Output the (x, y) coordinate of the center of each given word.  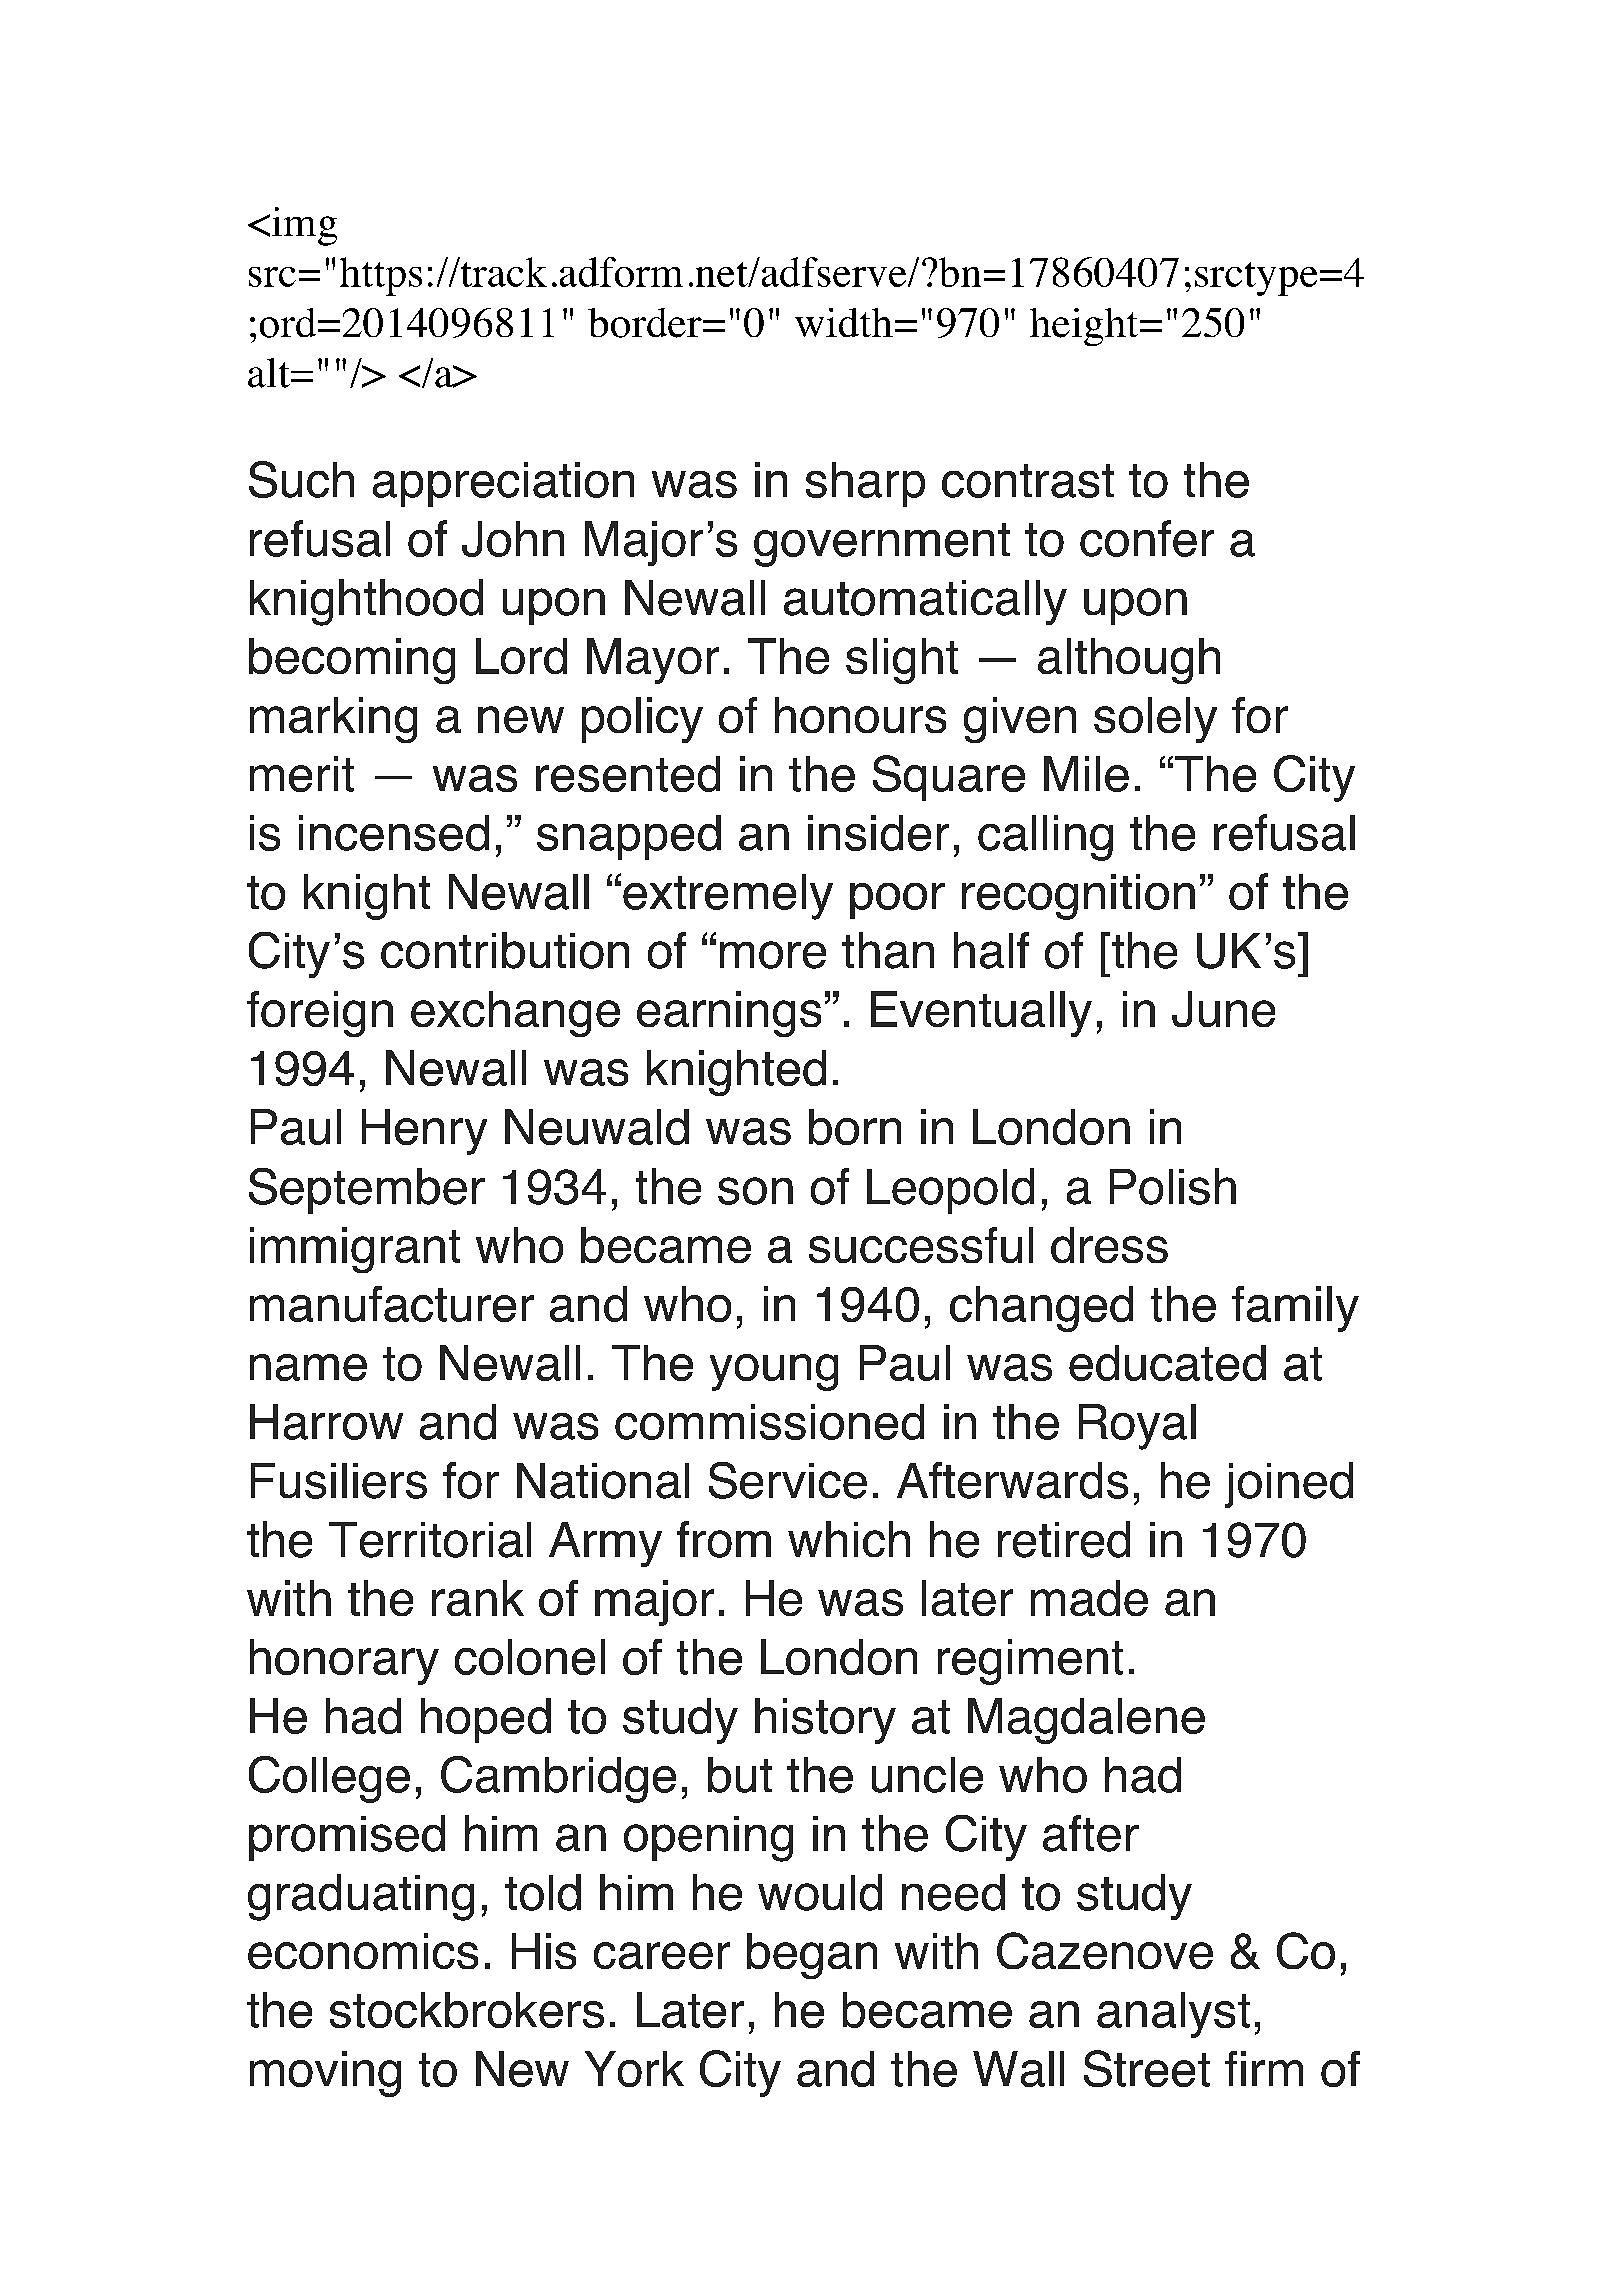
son (755, 1191)
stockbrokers (467, 2010)
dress (1109, 1245)
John (513, 539)
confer (1147, 538)
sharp (865, 484)
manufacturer (392, 1304)
